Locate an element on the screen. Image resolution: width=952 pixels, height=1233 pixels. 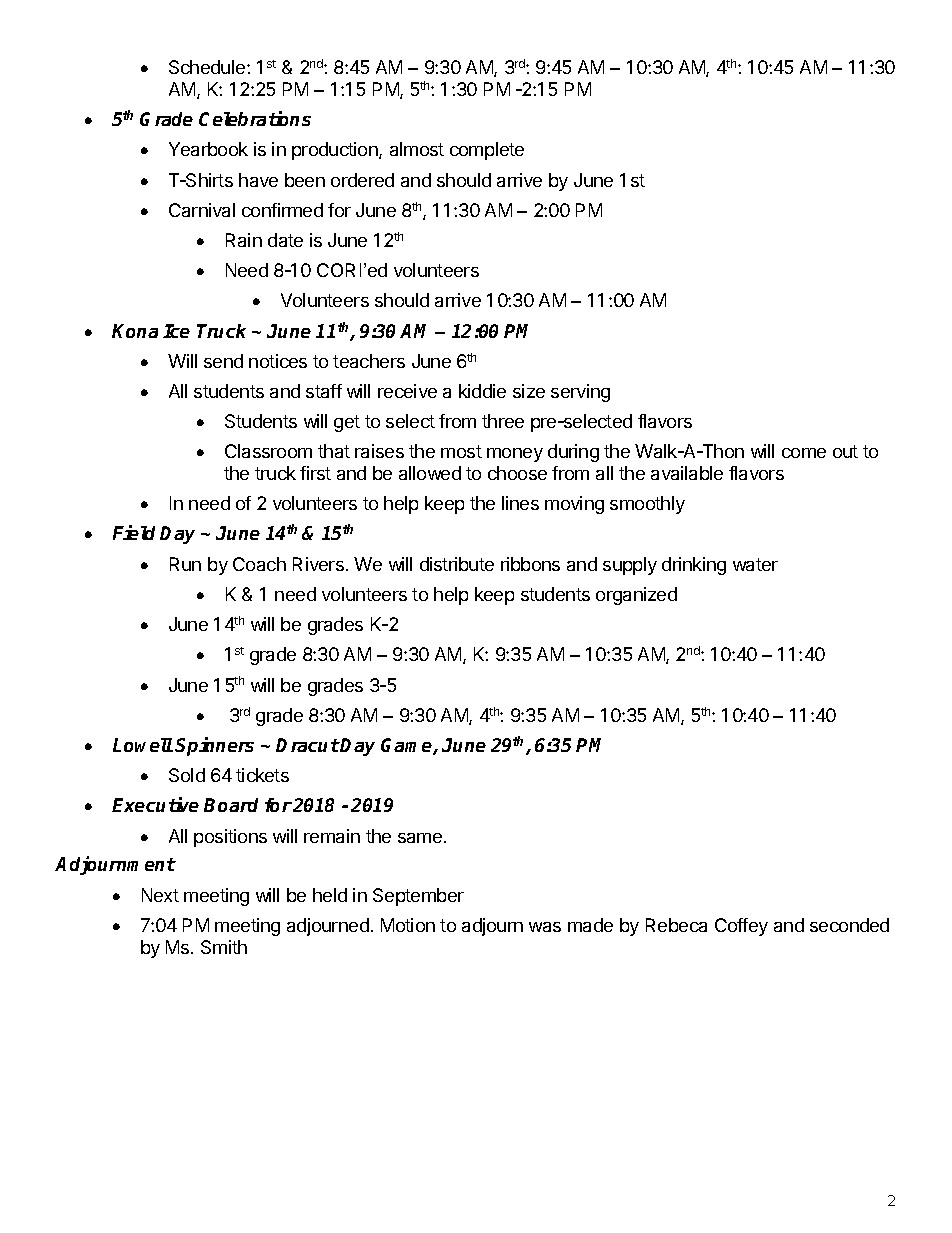
complete is located at coordinates (487, 151).
